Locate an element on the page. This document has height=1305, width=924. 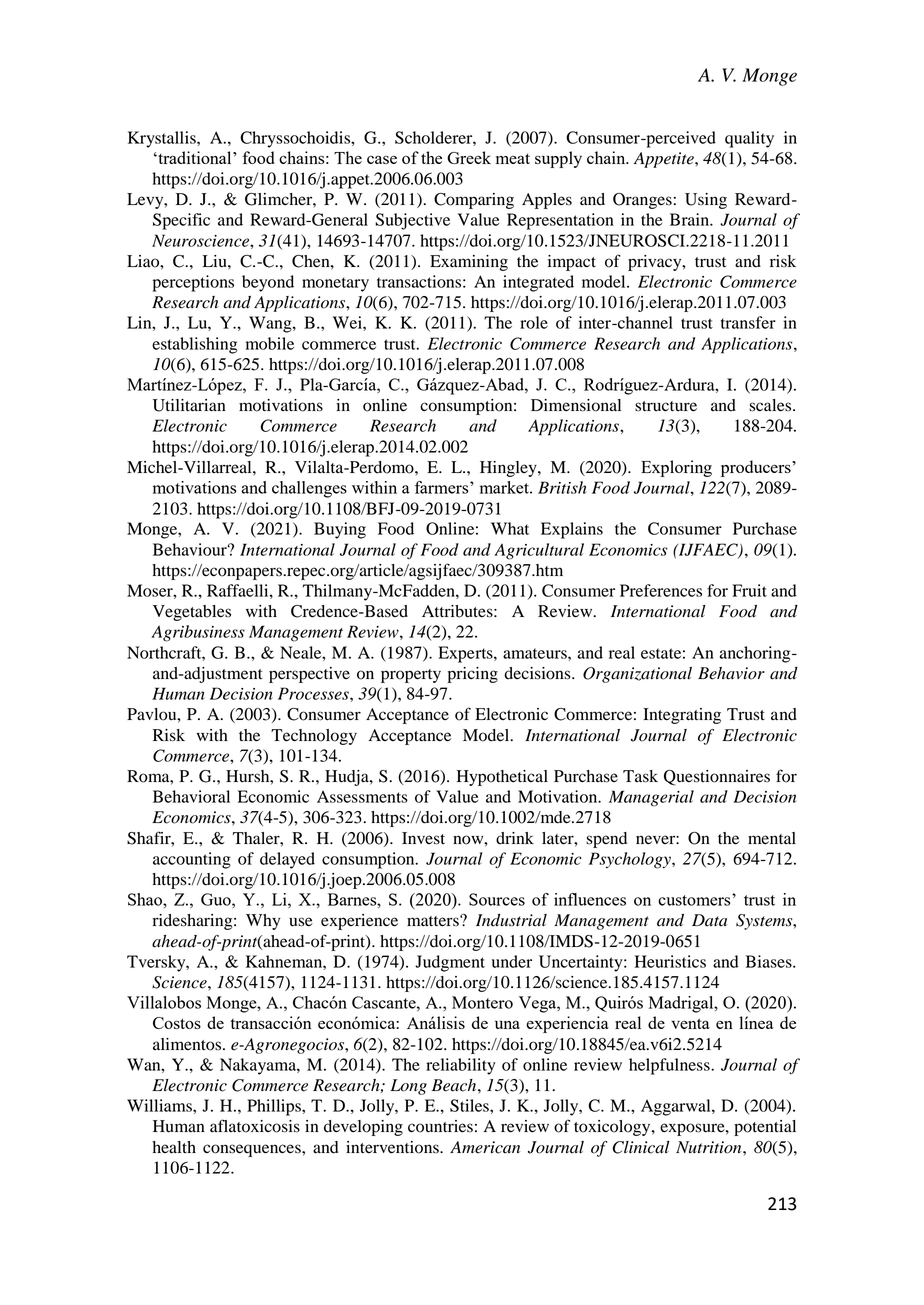
countries is located at coordinates (440, 1126).
